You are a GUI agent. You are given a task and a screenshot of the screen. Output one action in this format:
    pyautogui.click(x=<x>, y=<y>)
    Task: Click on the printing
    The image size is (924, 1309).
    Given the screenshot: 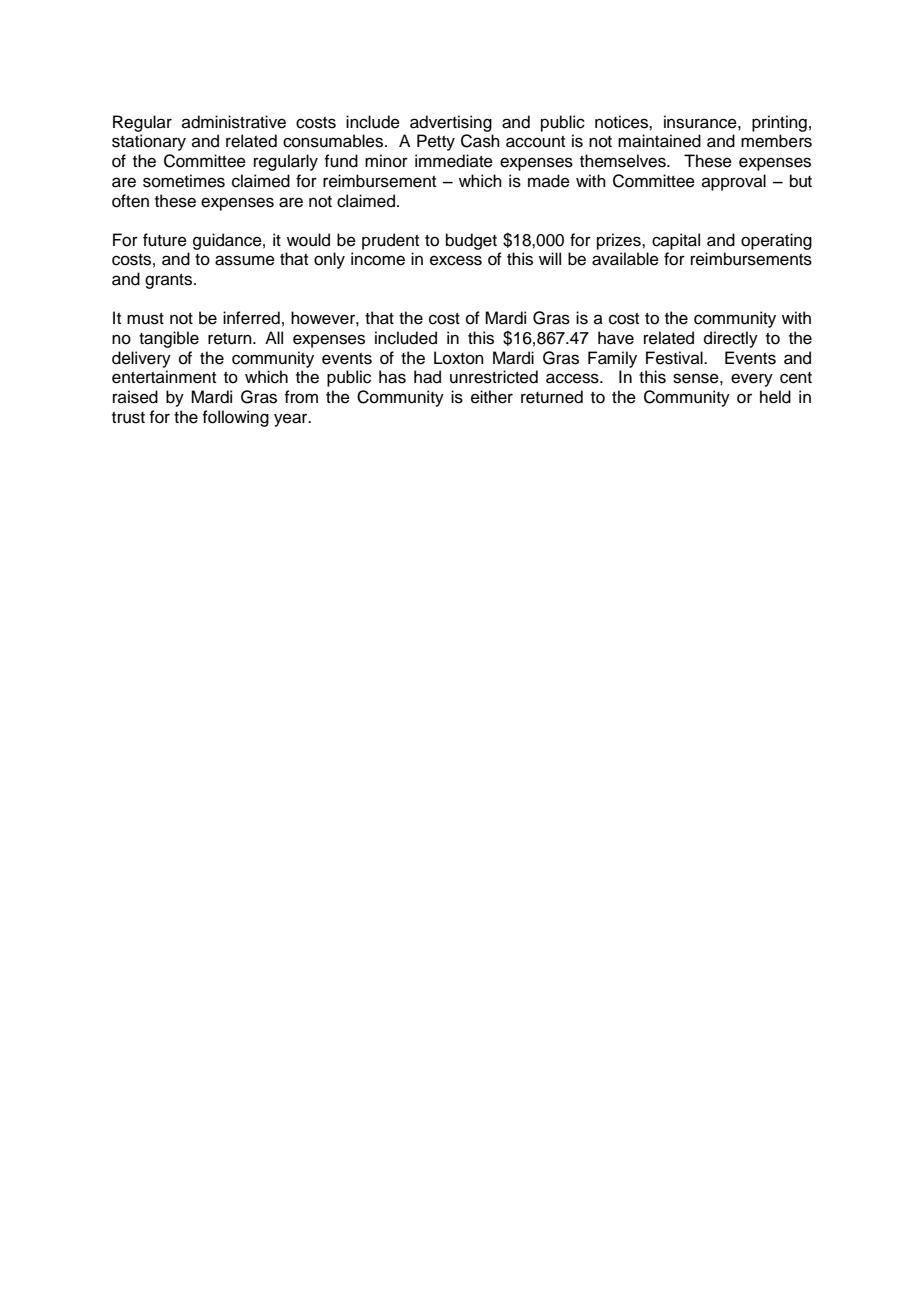 What is the action you would take?
    pyautogui.click(x=779, y=123)
